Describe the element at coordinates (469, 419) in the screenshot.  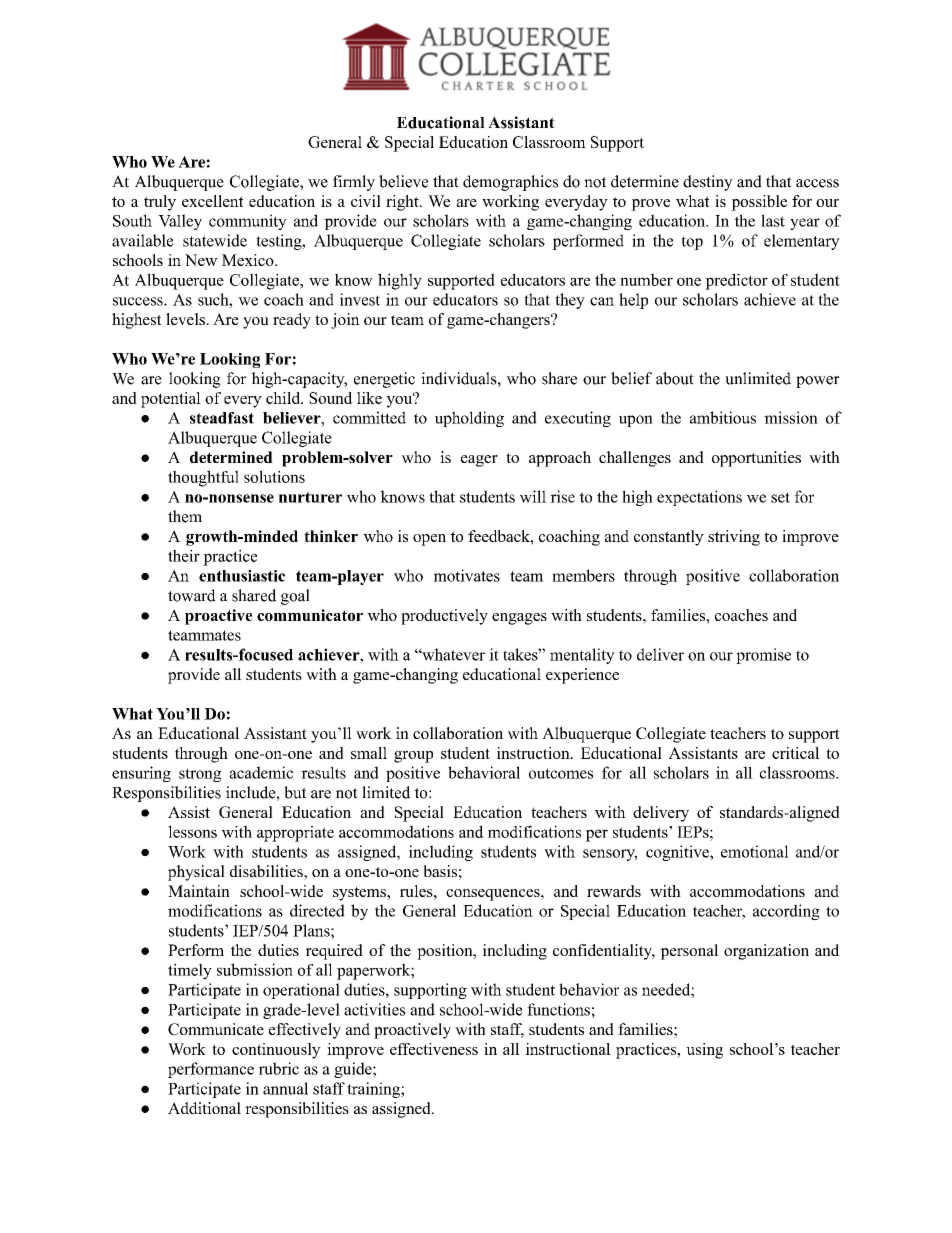
I see `upholding` at that location.
